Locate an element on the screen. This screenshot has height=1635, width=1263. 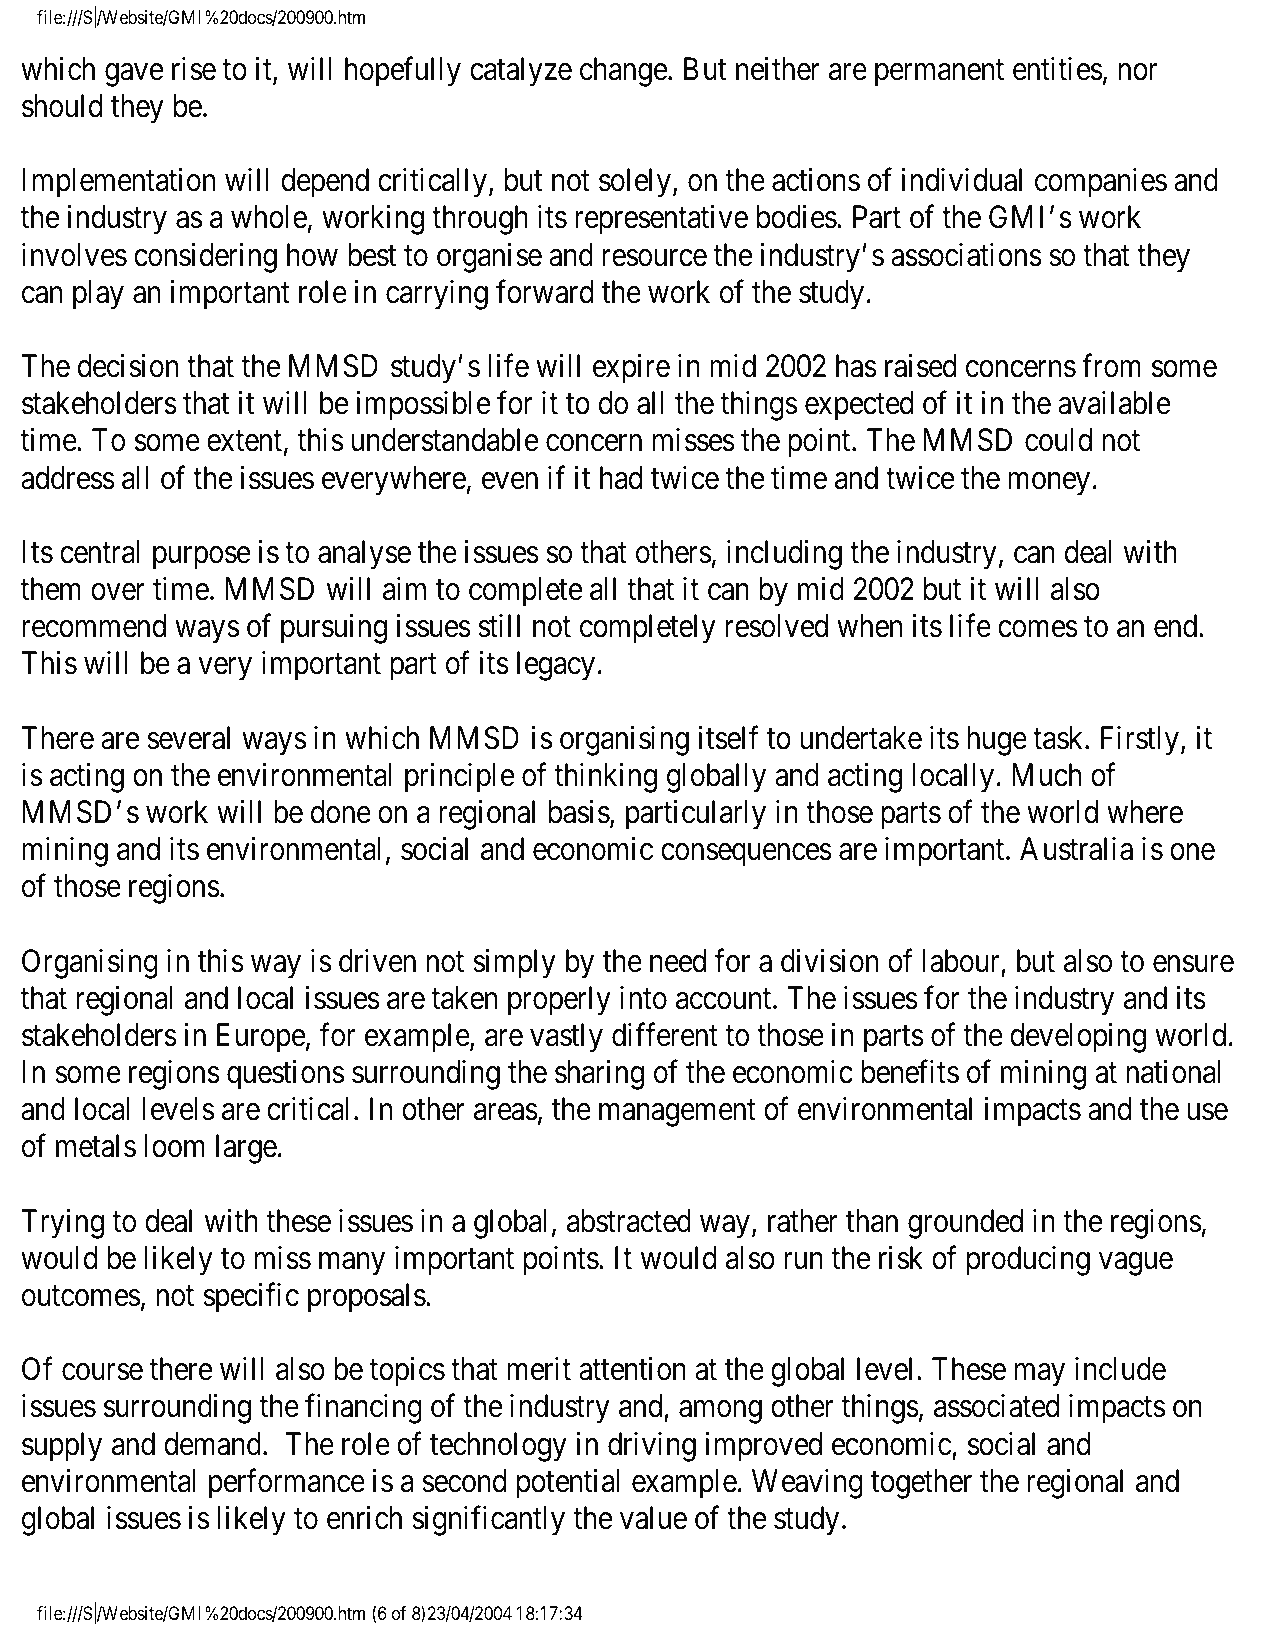
thinking is located at coordinates (605, 778).
